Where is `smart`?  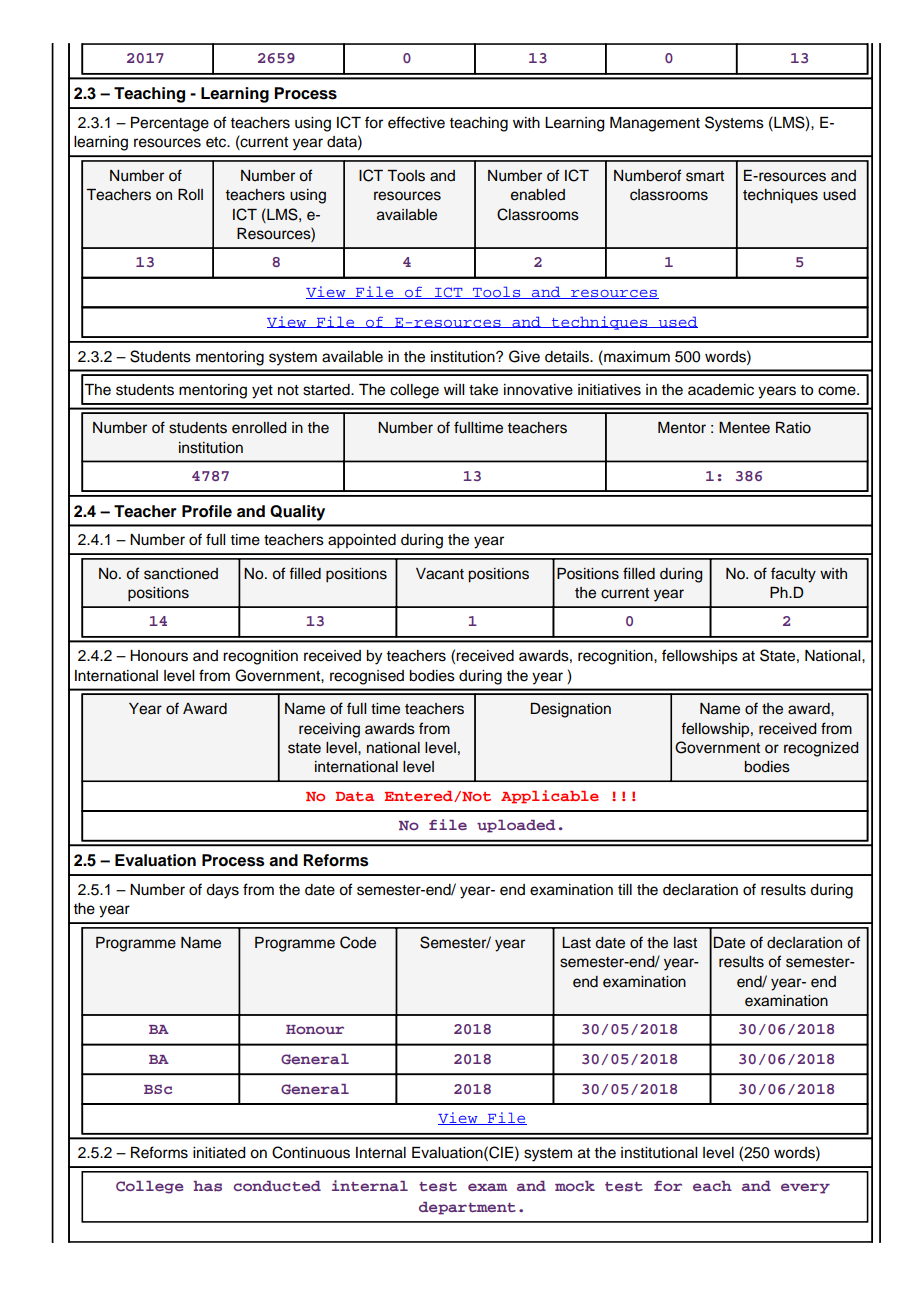 smart is located at coordinates (705, 176).
